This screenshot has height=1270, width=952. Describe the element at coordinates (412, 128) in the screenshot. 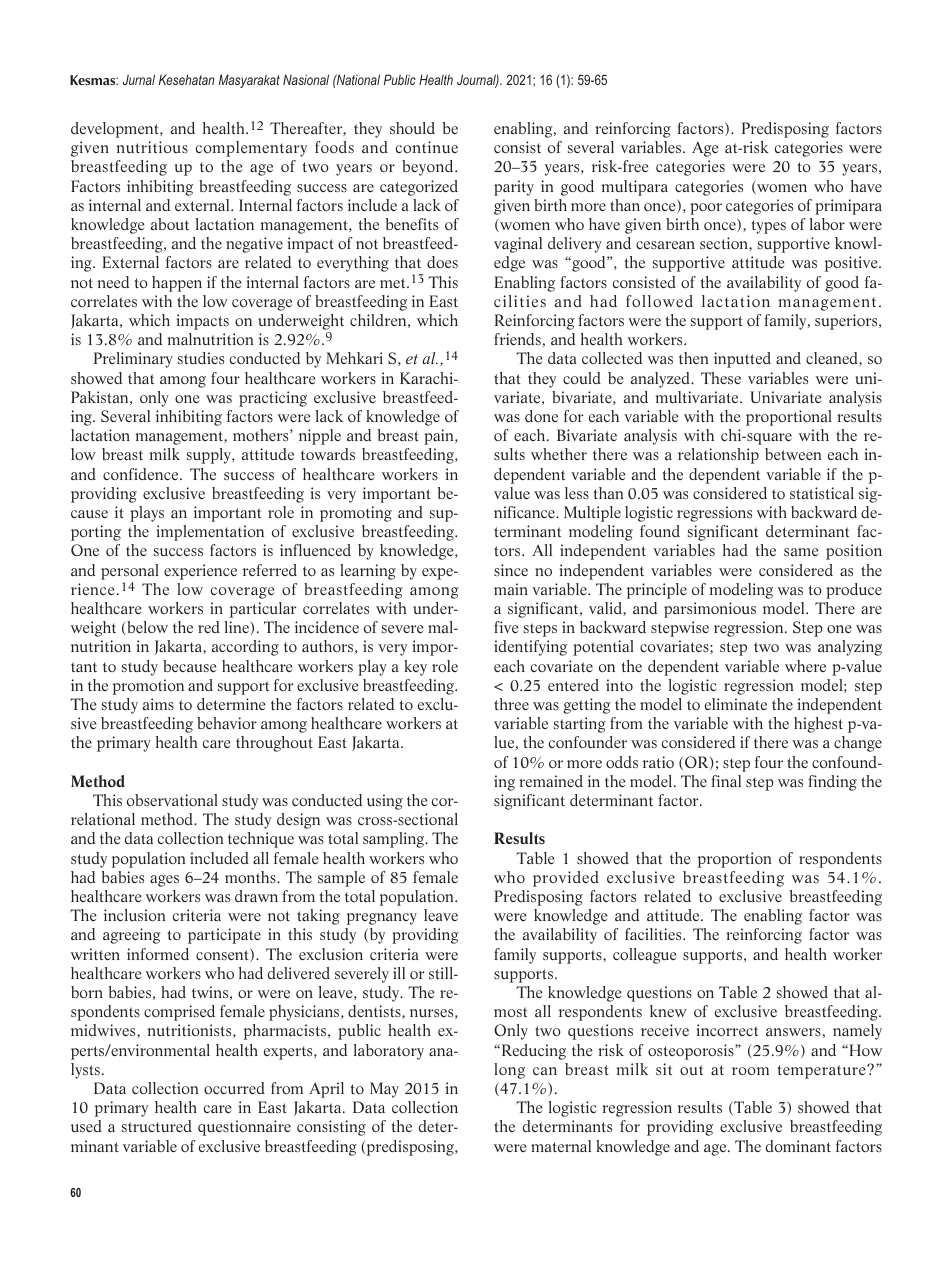

I see `should` at that location.
